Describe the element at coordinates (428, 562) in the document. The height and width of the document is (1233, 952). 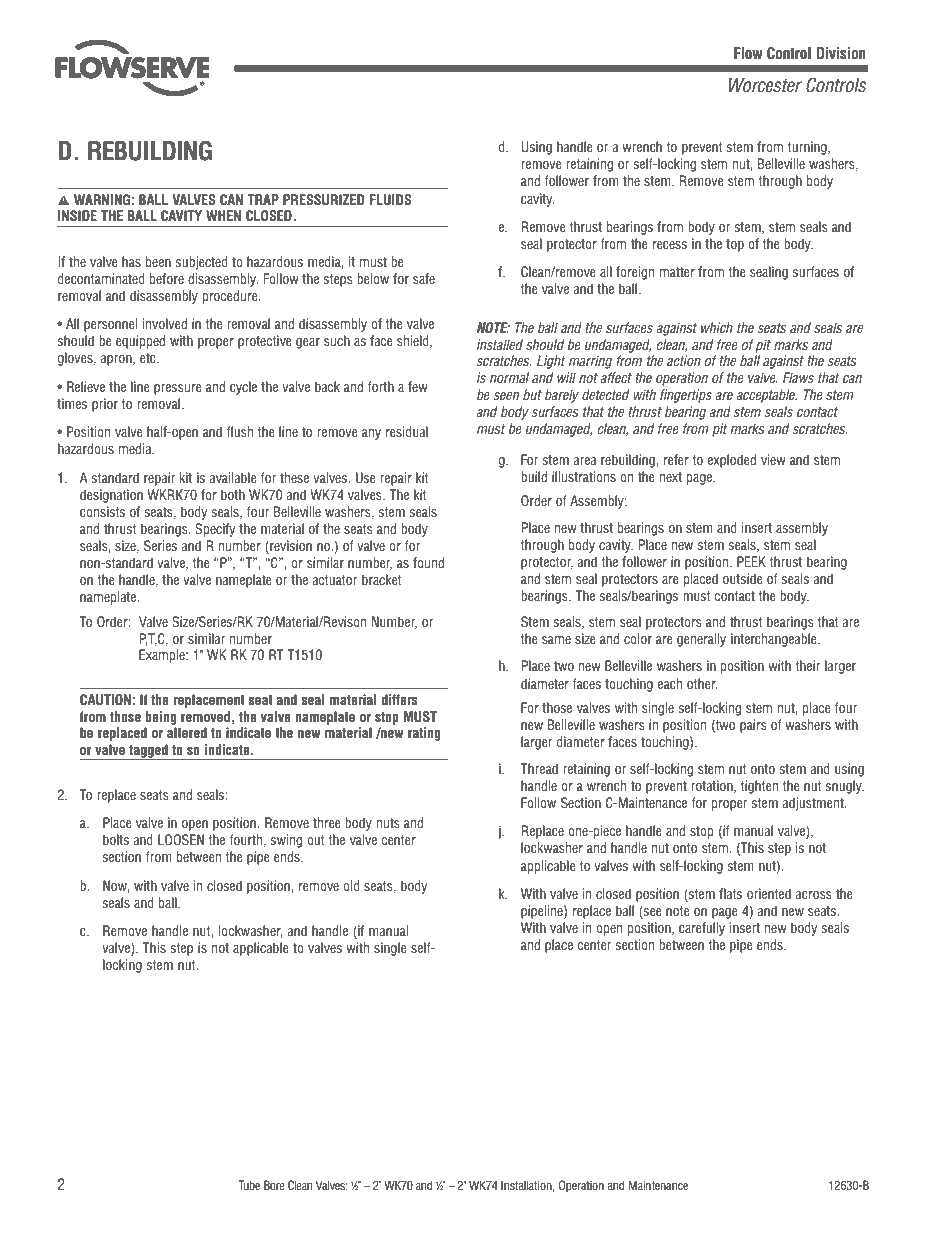
I see `found` at that location.
